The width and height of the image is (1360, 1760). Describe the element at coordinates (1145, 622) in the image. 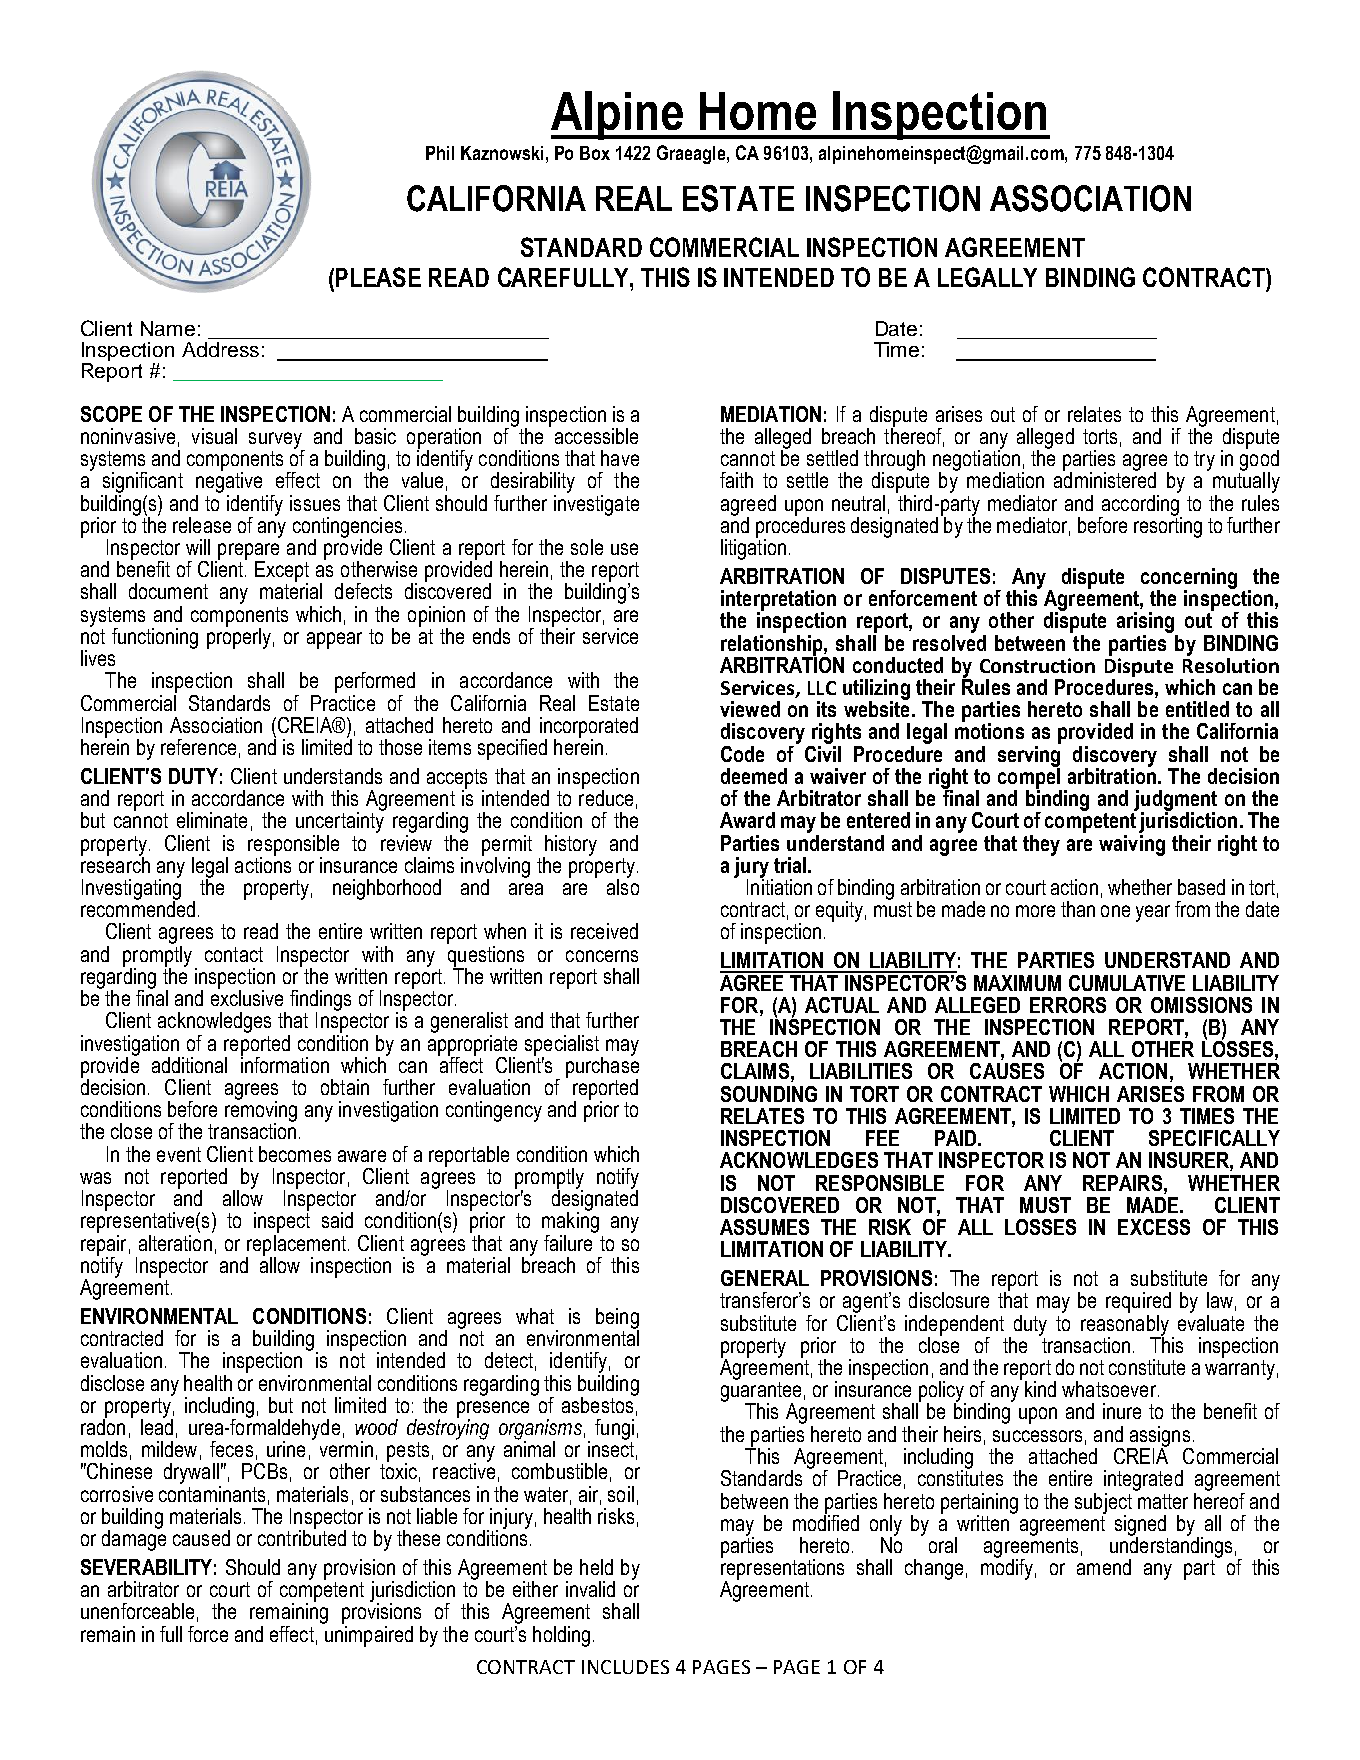

I see `arising` at that location.
